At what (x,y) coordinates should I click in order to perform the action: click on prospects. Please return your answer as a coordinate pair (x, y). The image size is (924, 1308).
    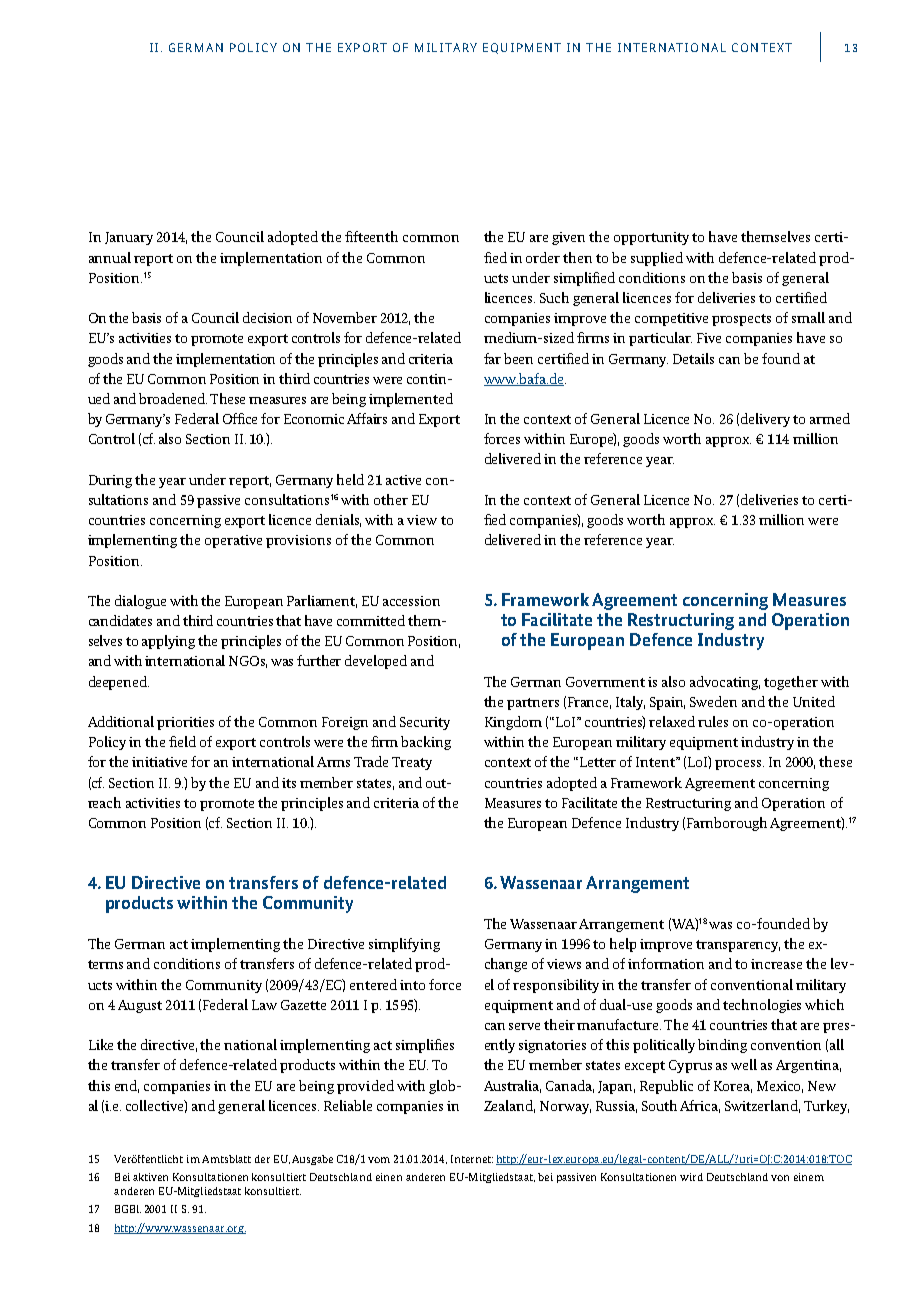
    Looking at the image, I should click on (741, 320).
